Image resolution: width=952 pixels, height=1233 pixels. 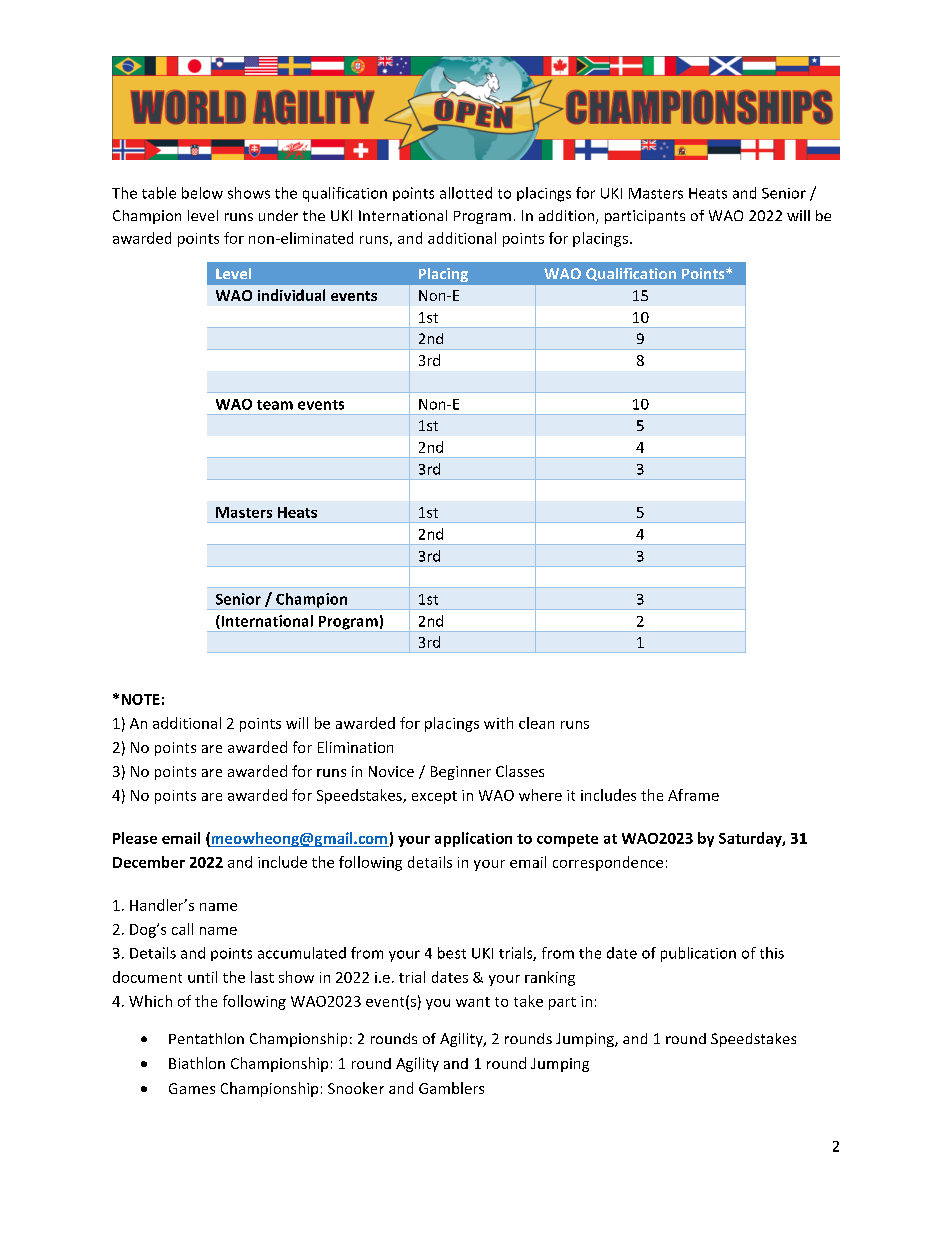 What do you see at coordinates (278, 215) in the page?
I see `under` at bounding box center [278, 215].
